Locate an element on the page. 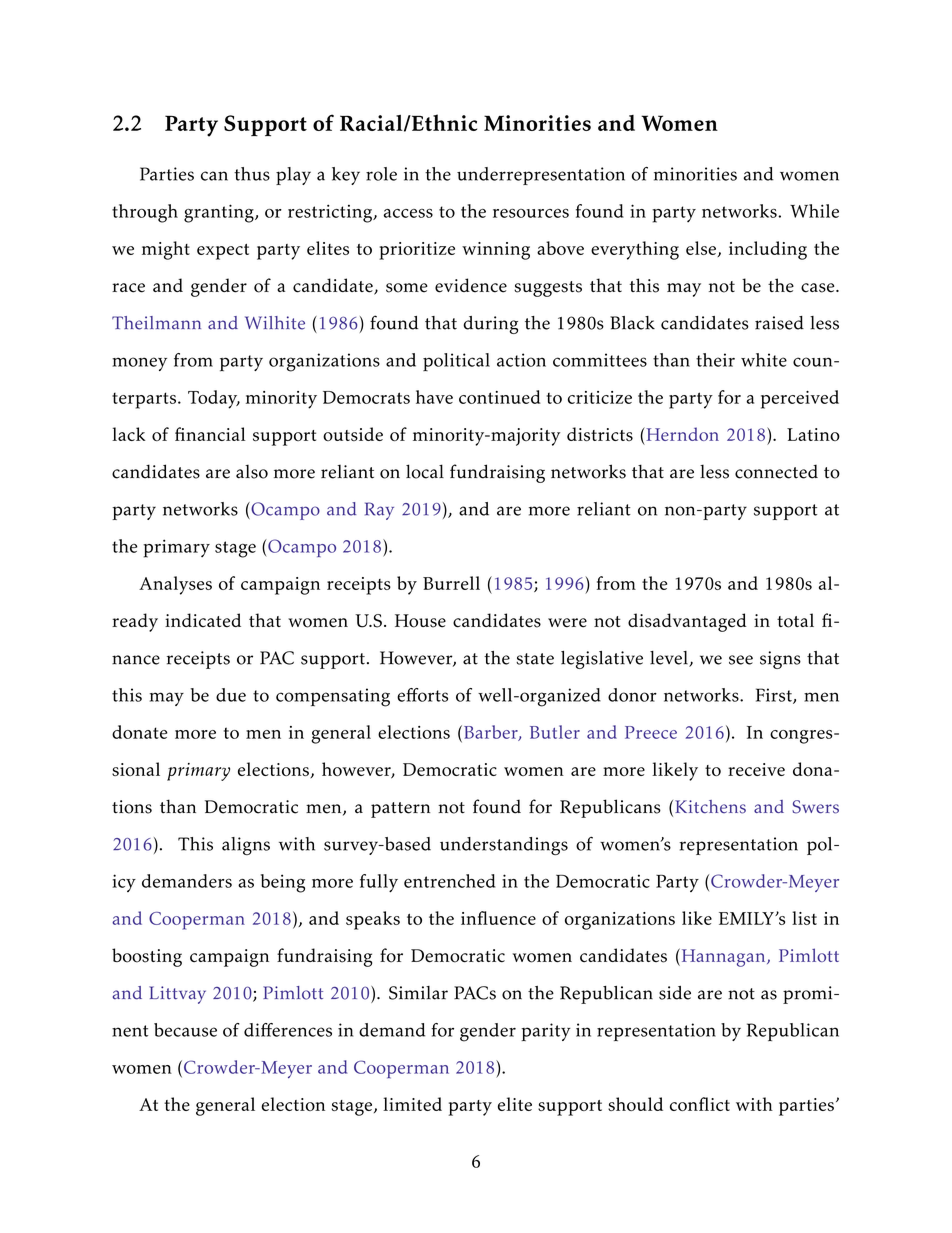 The height and width of the page is (1233, 952). House is located at coordinates (420, 621).
